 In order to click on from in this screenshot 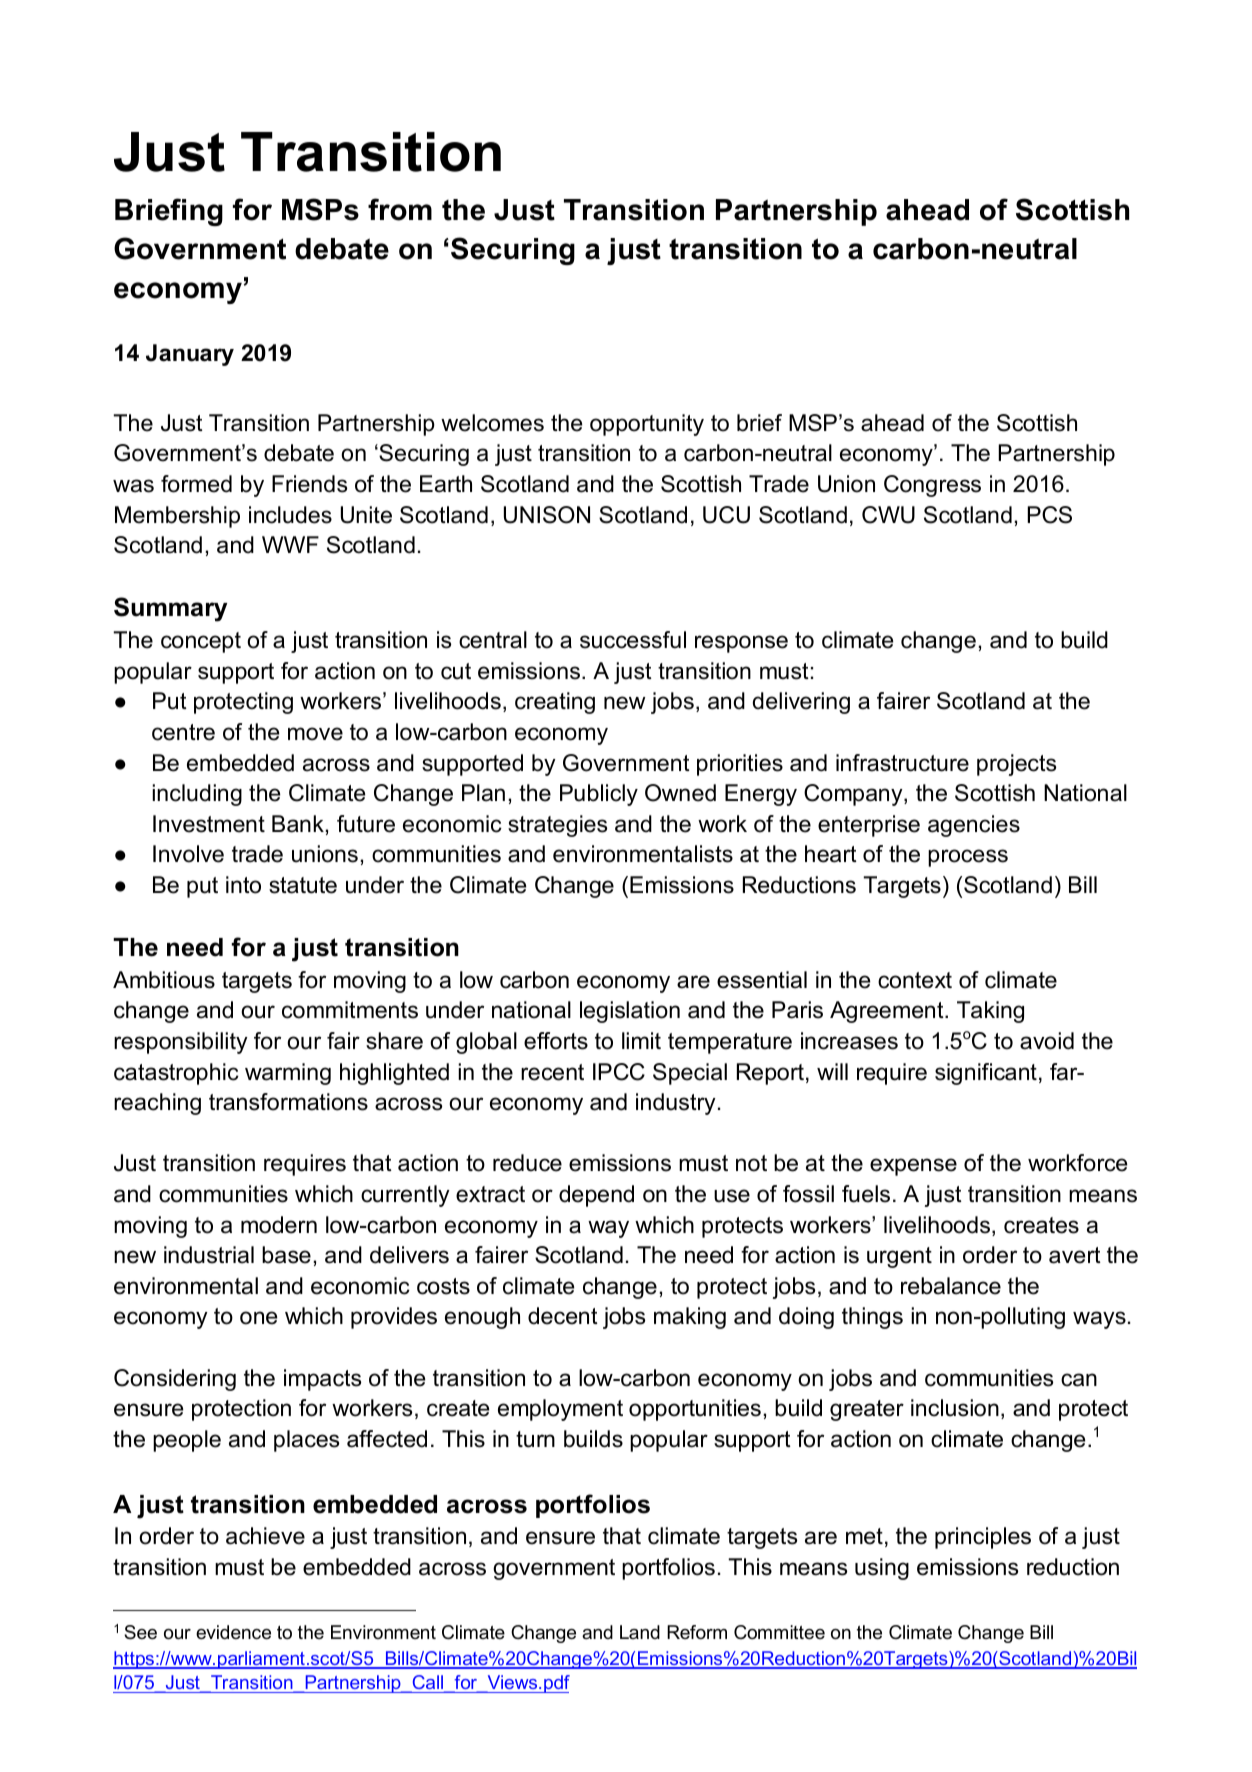, I will do `click(400, 209)`.
